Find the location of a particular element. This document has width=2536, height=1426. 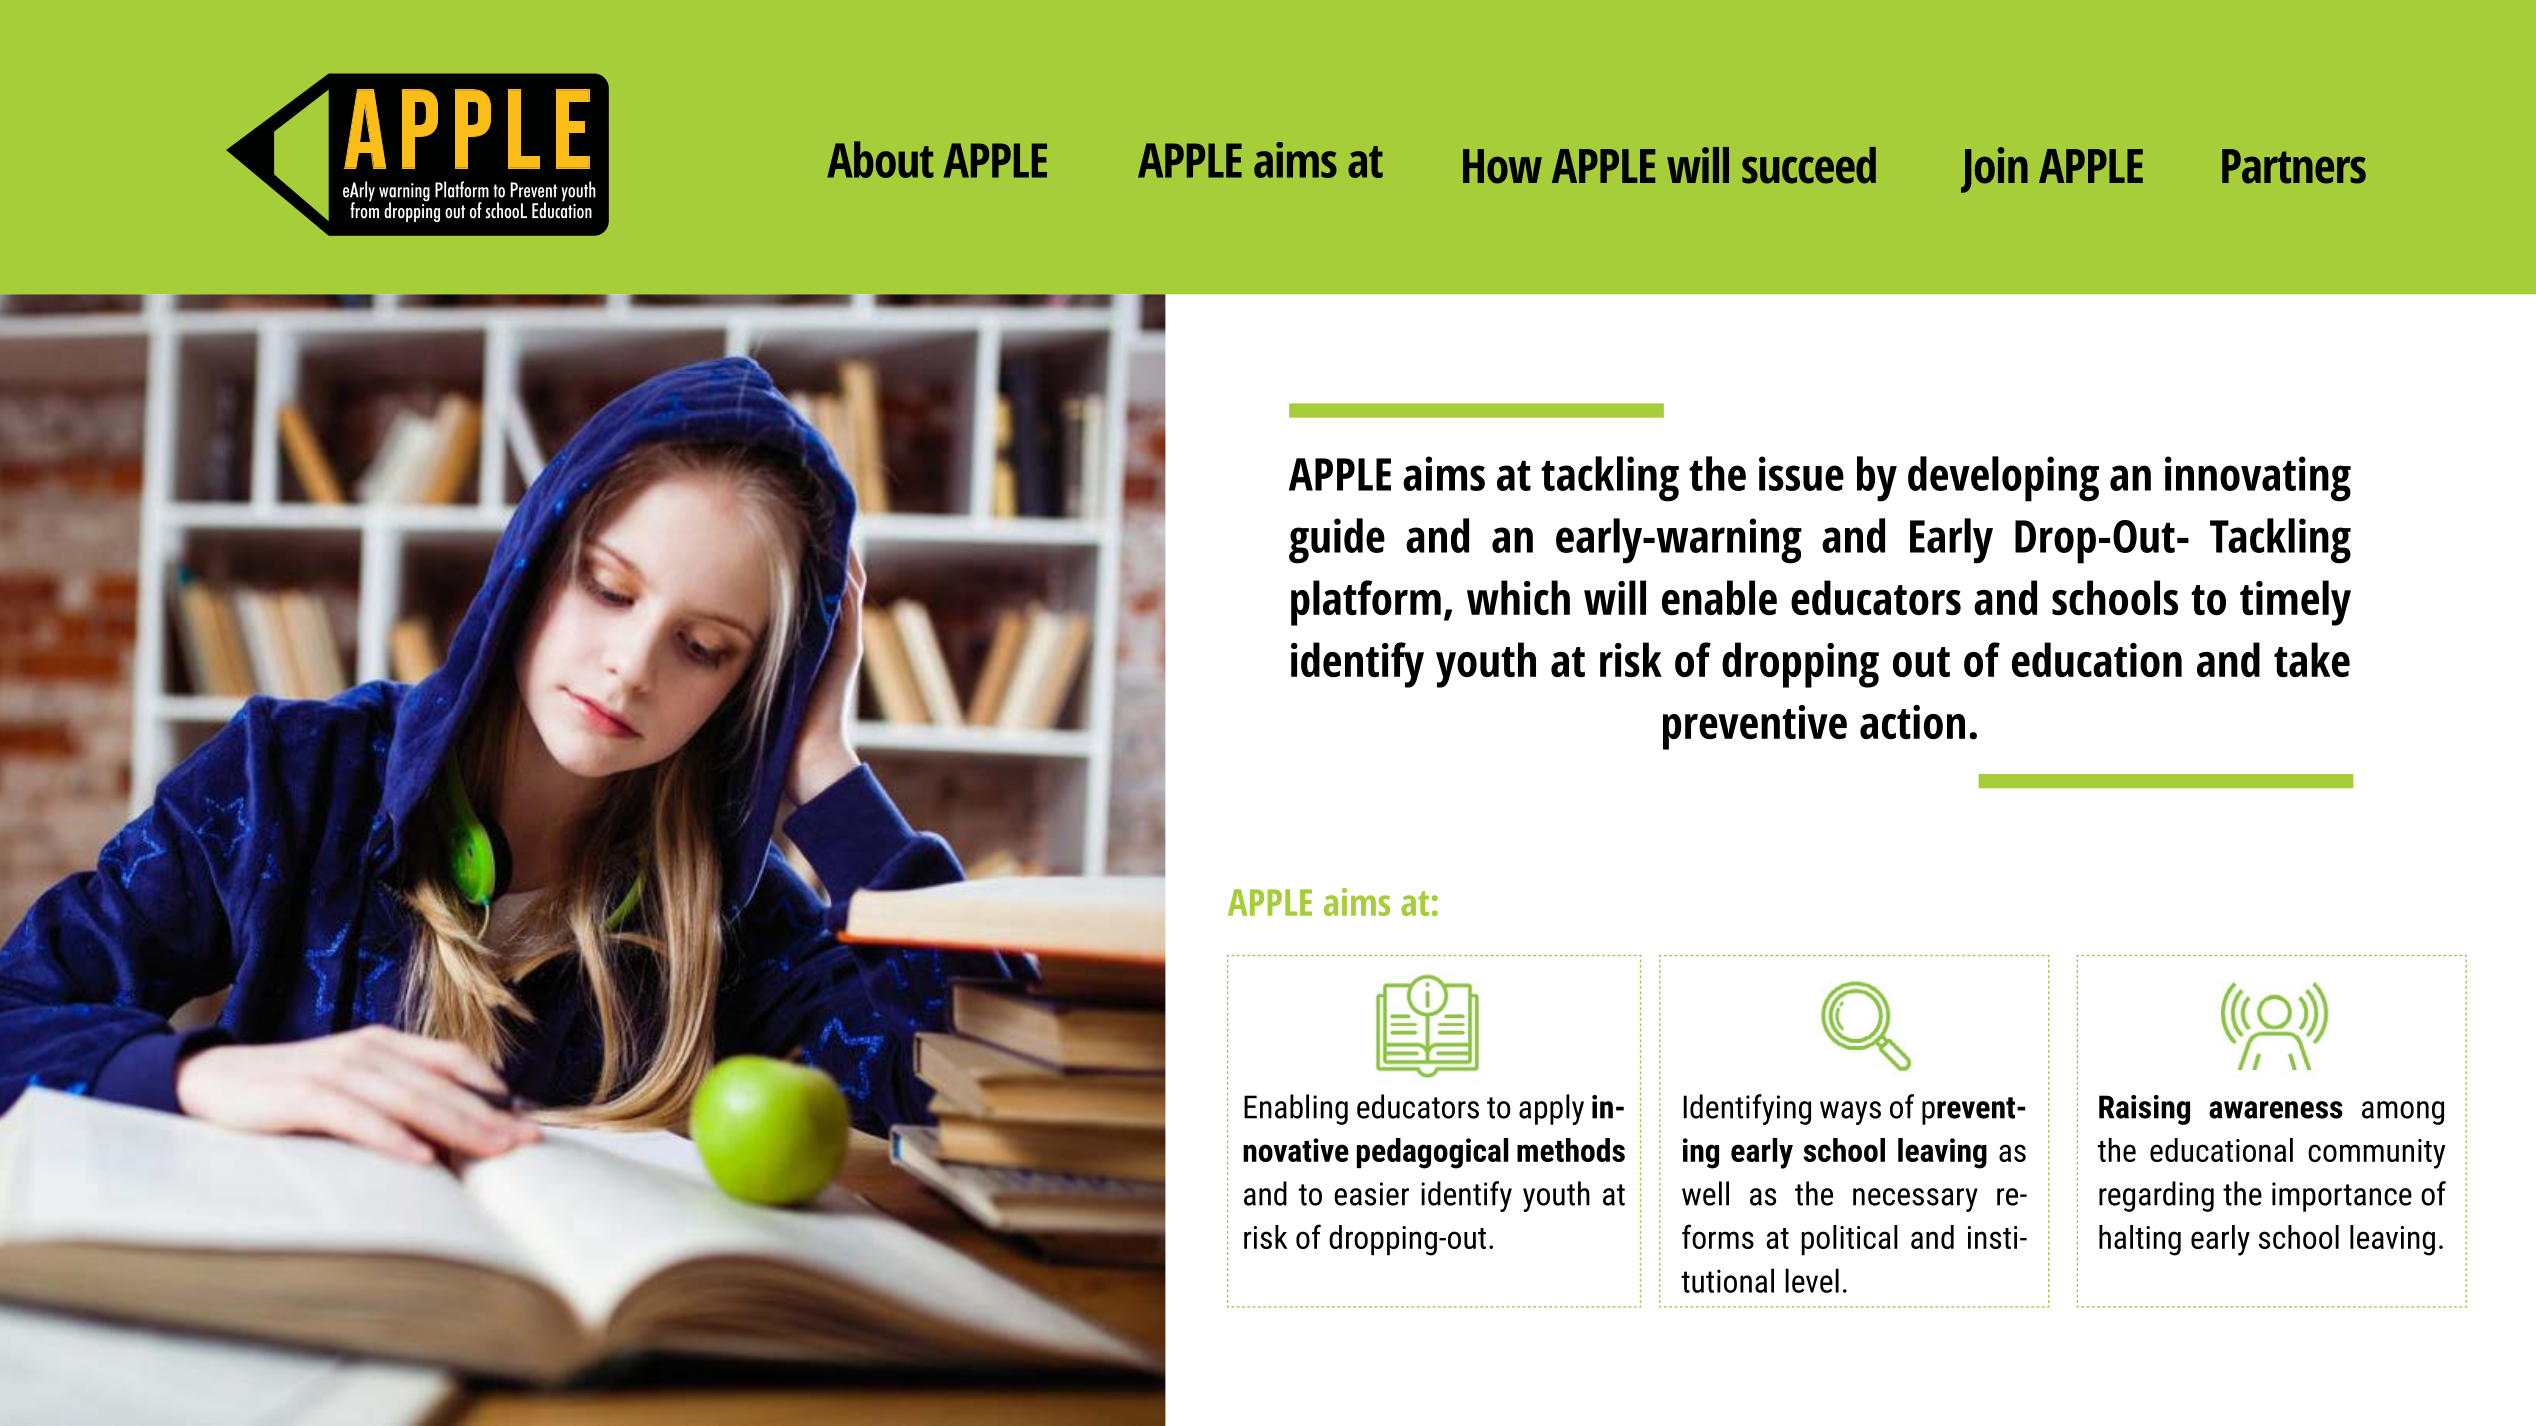

guide is located at coordinates (1337, 541).
